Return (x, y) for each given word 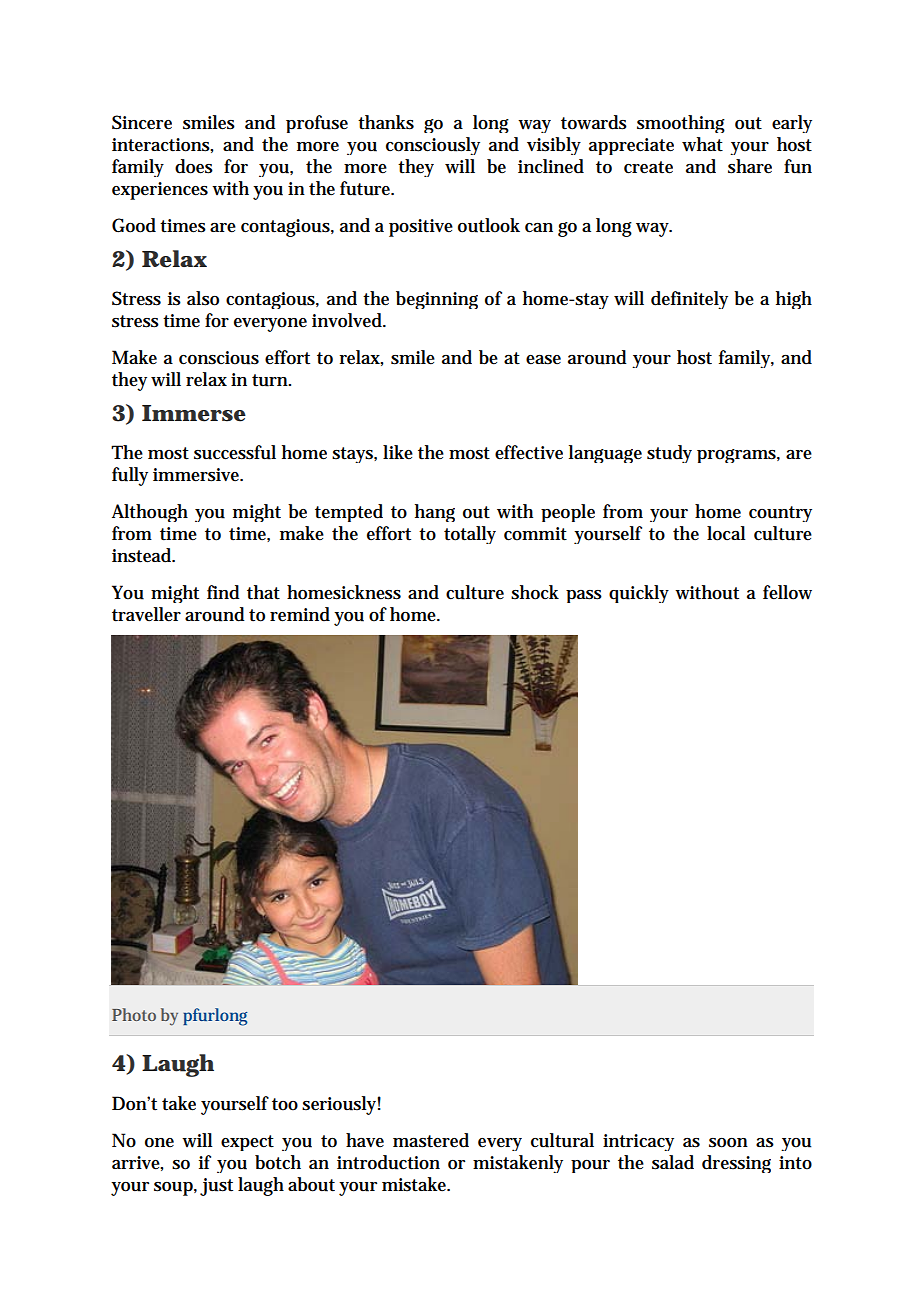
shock (535, 592)
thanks (386, 122)
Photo (134, 1014)
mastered (431, 1140)
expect (247, 1143)
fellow (787, 592)
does (194, 166)
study (669, 454)
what (702, 144)
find (223, 592)
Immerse (194, 413)
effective (529, 452)
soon (728, 1143)
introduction (388, 1162)
